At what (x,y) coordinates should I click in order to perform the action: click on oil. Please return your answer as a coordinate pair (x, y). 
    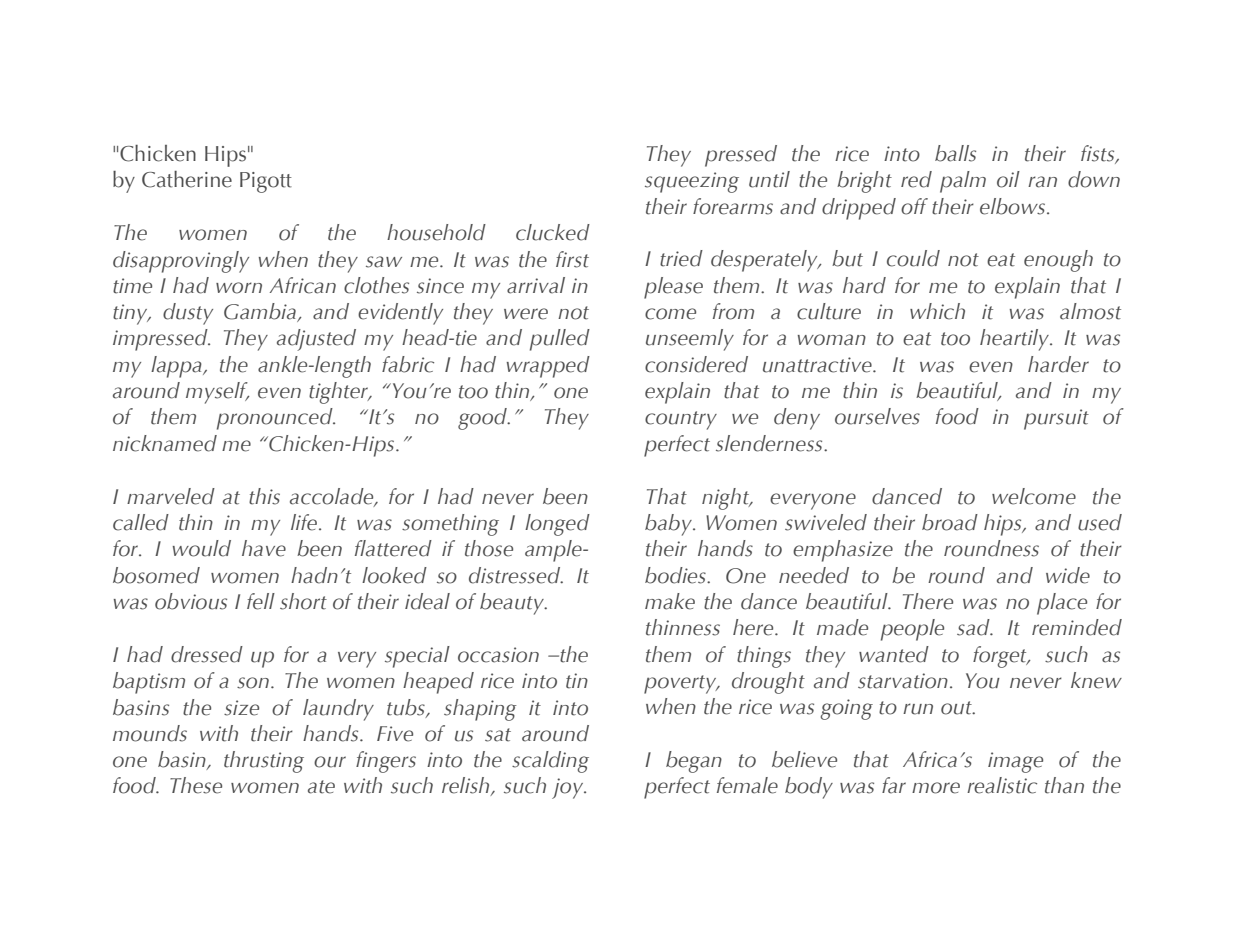
    Looking at the image, I should click on (1008, 179).
